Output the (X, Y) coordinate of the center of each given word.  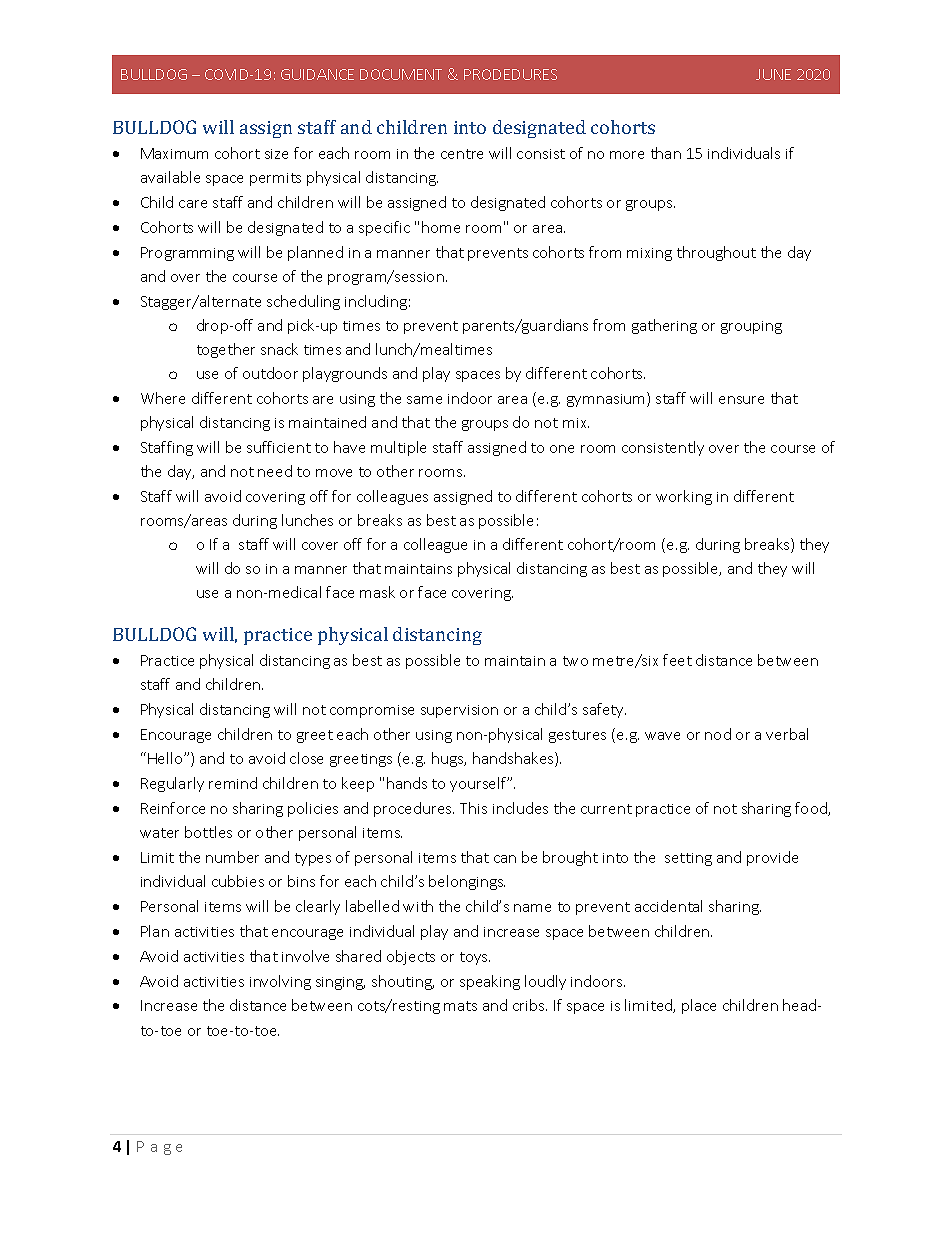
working (684, 497)
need (275, 471)
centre (462, 154)
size (276, 154)
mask (377, 592)
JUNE (773, 74)
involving (280, 982)
